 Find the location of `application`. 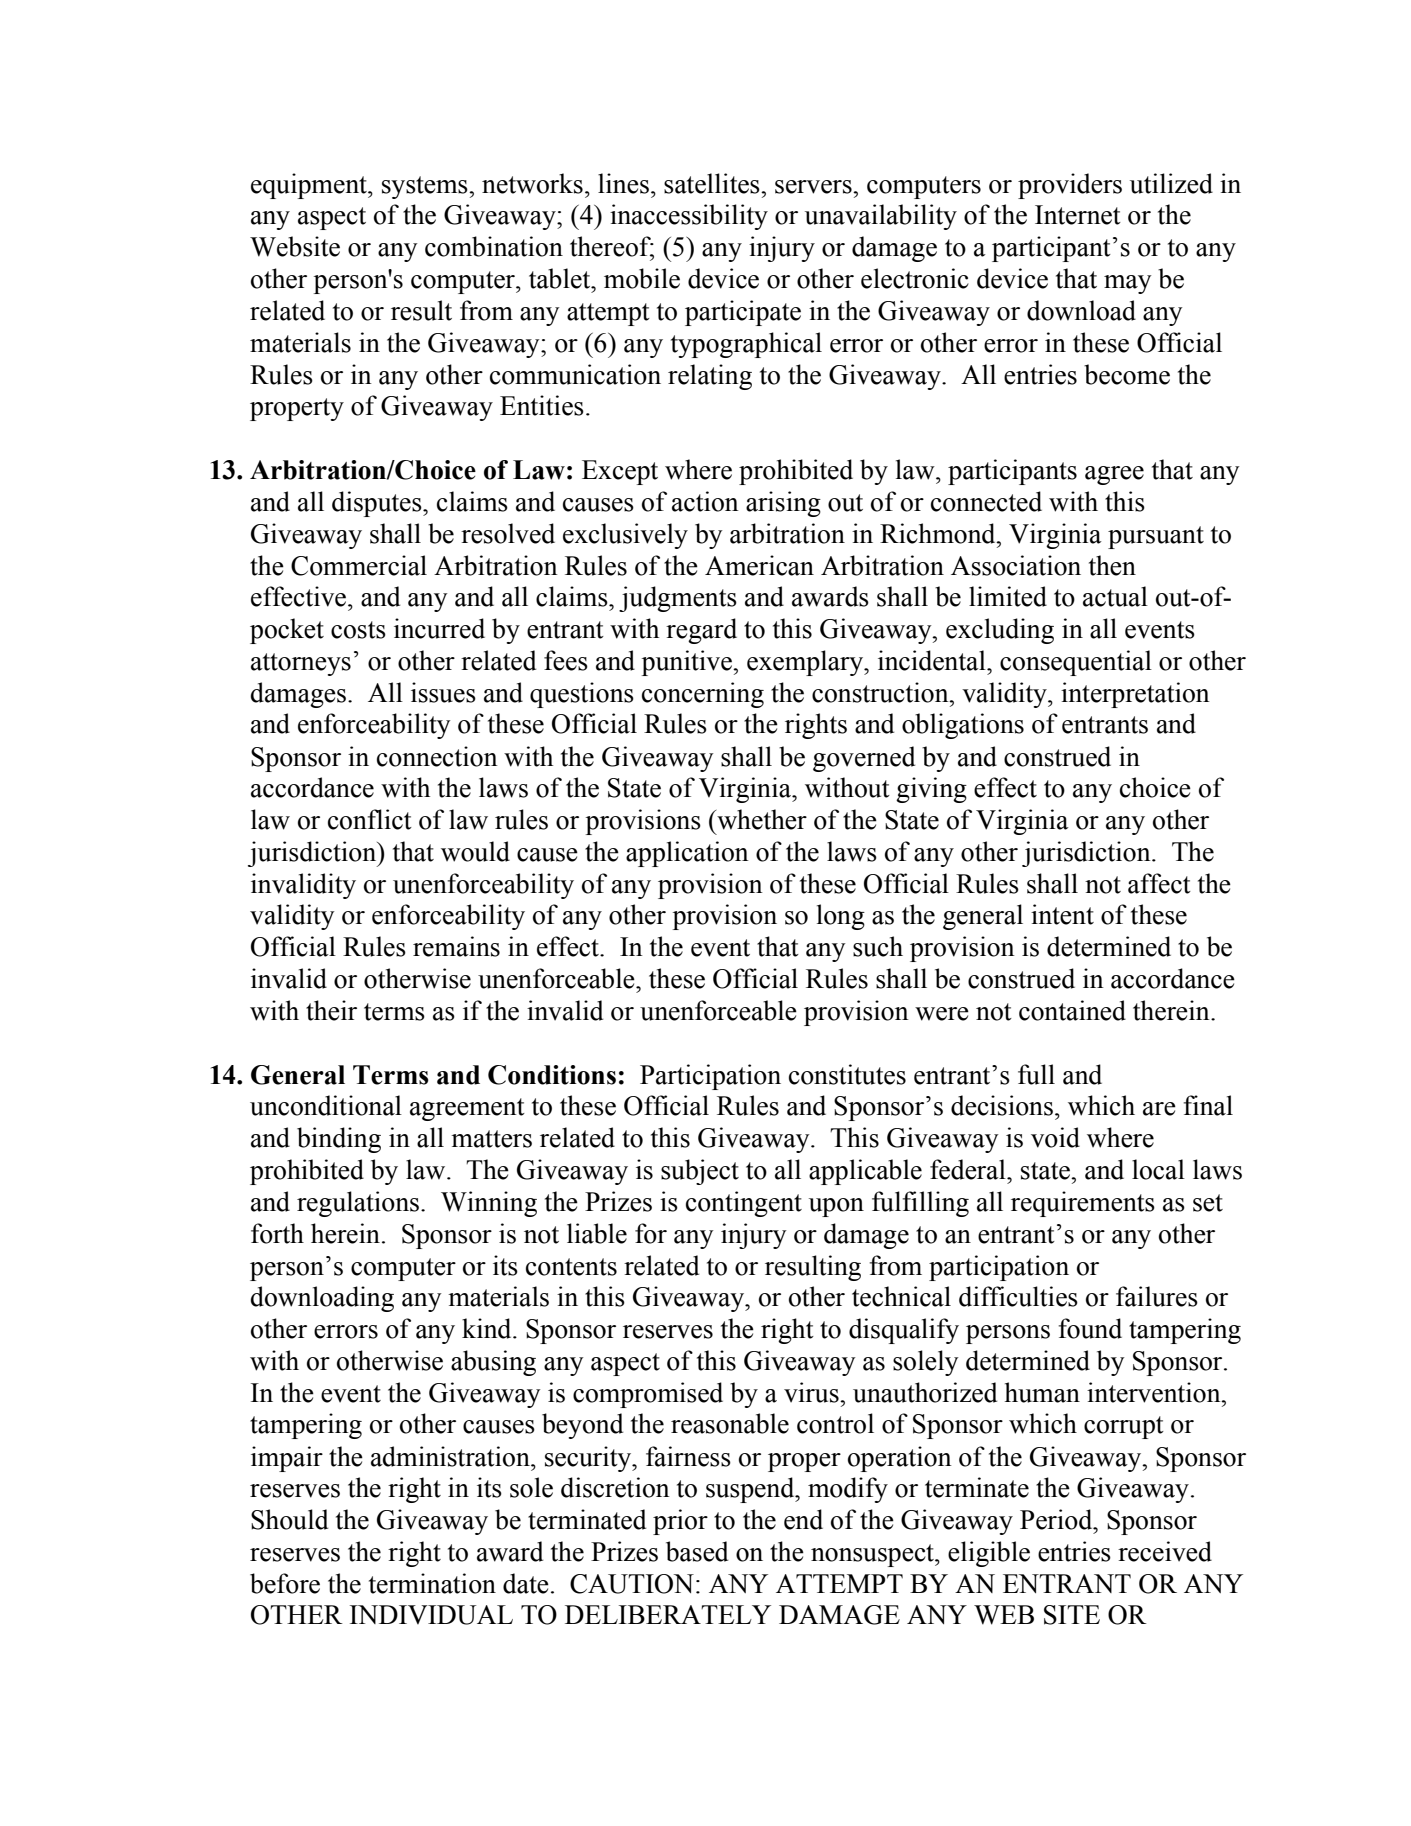

application is located at coordinates (687, 854).
